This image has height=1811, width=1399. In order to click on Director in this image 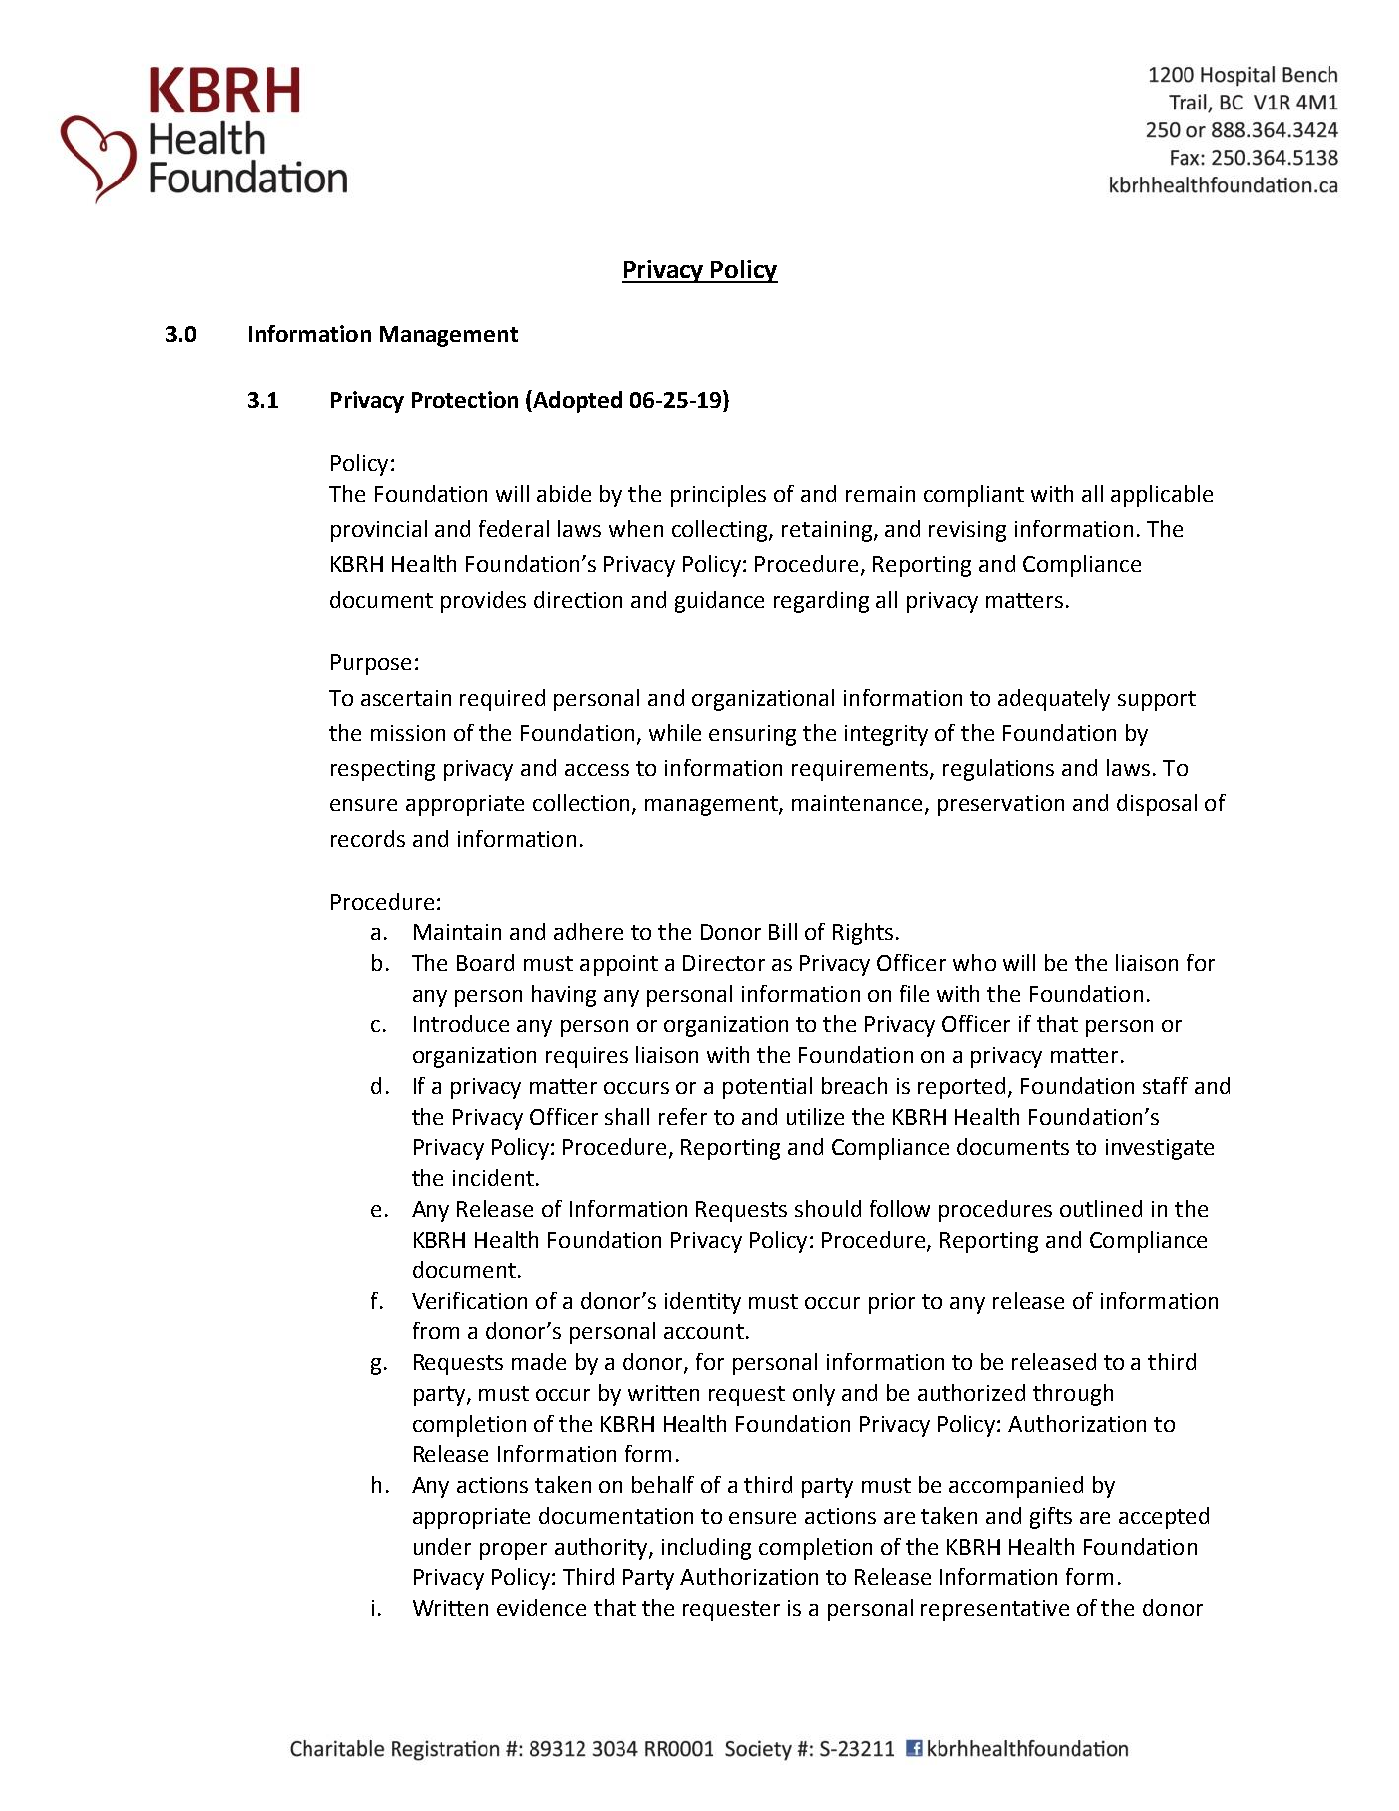, I will do `click(724, 963)`.
